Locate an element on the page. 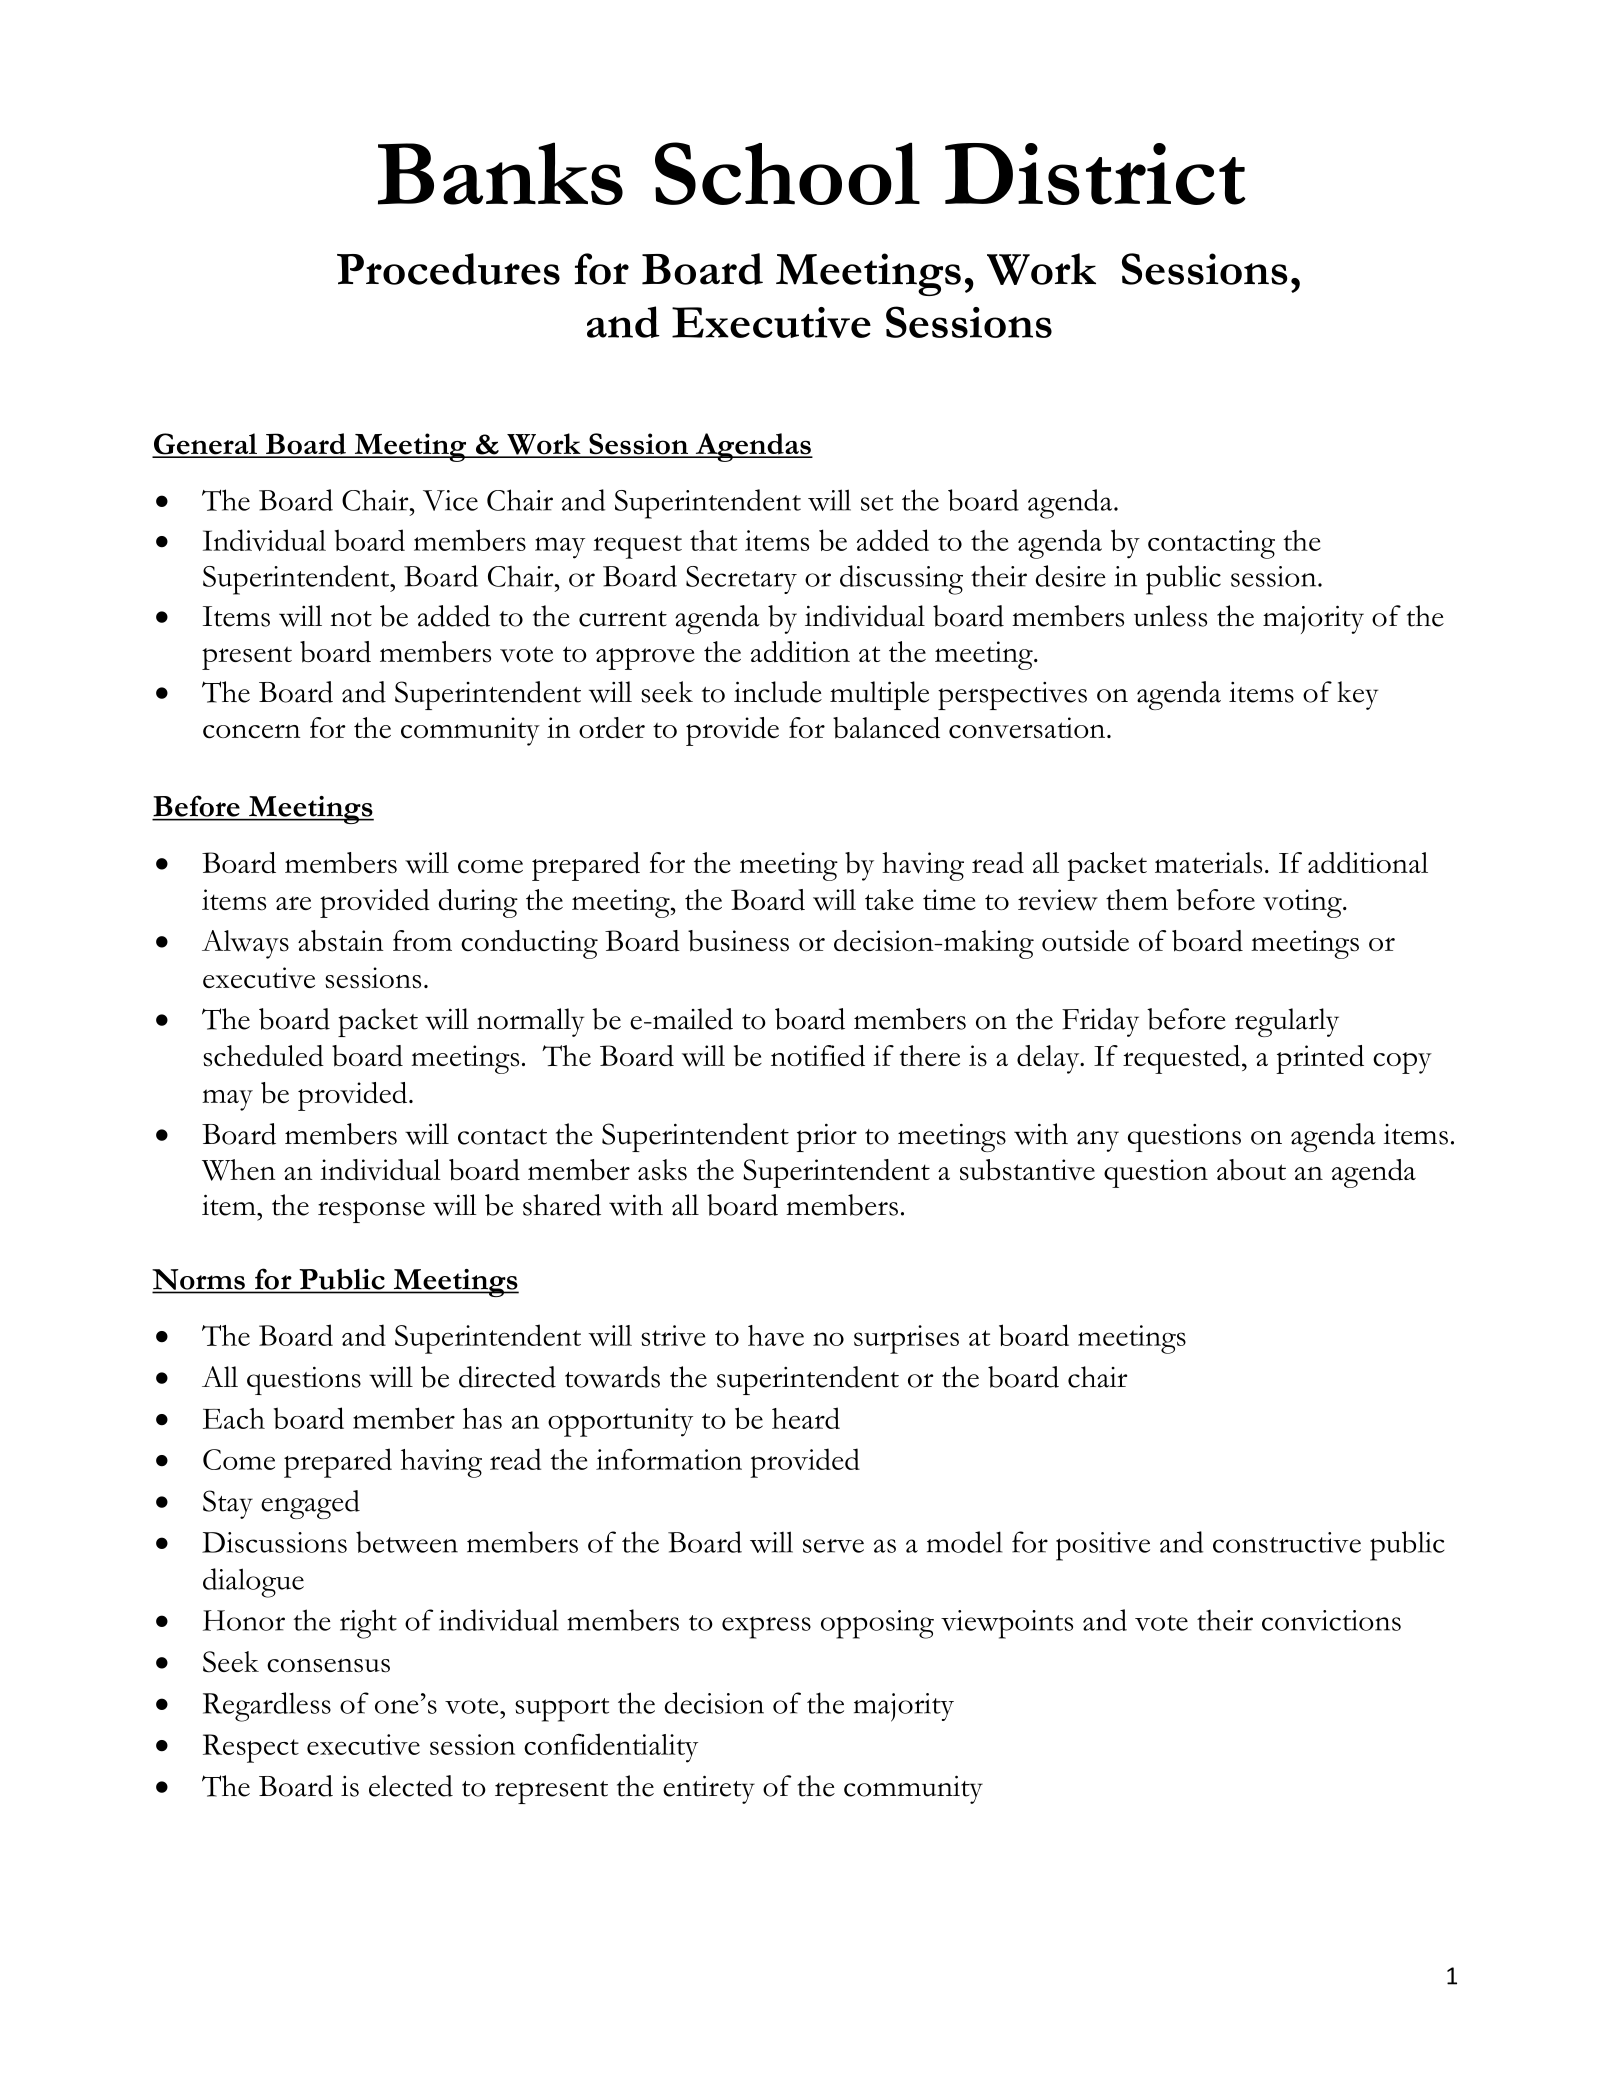 The image size is (1614, 2089). District is located at coordinates (1095, 174).
